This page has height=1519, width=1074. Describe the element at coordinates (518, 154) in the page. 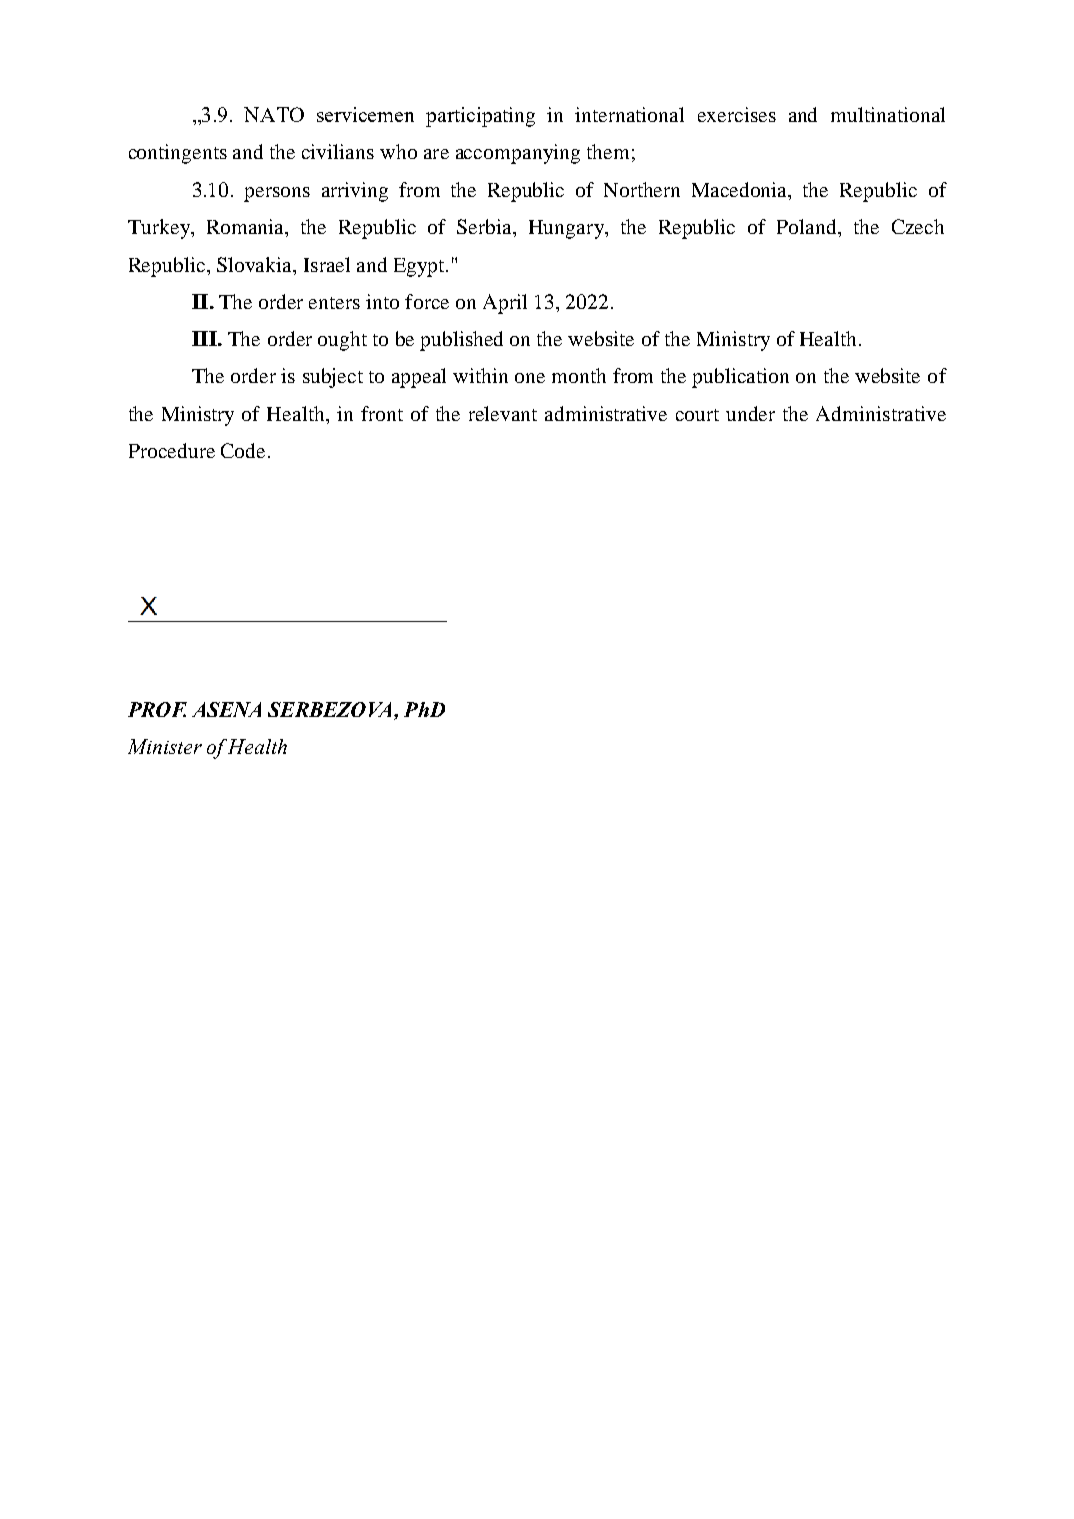

I see `accompanying` at that location.
